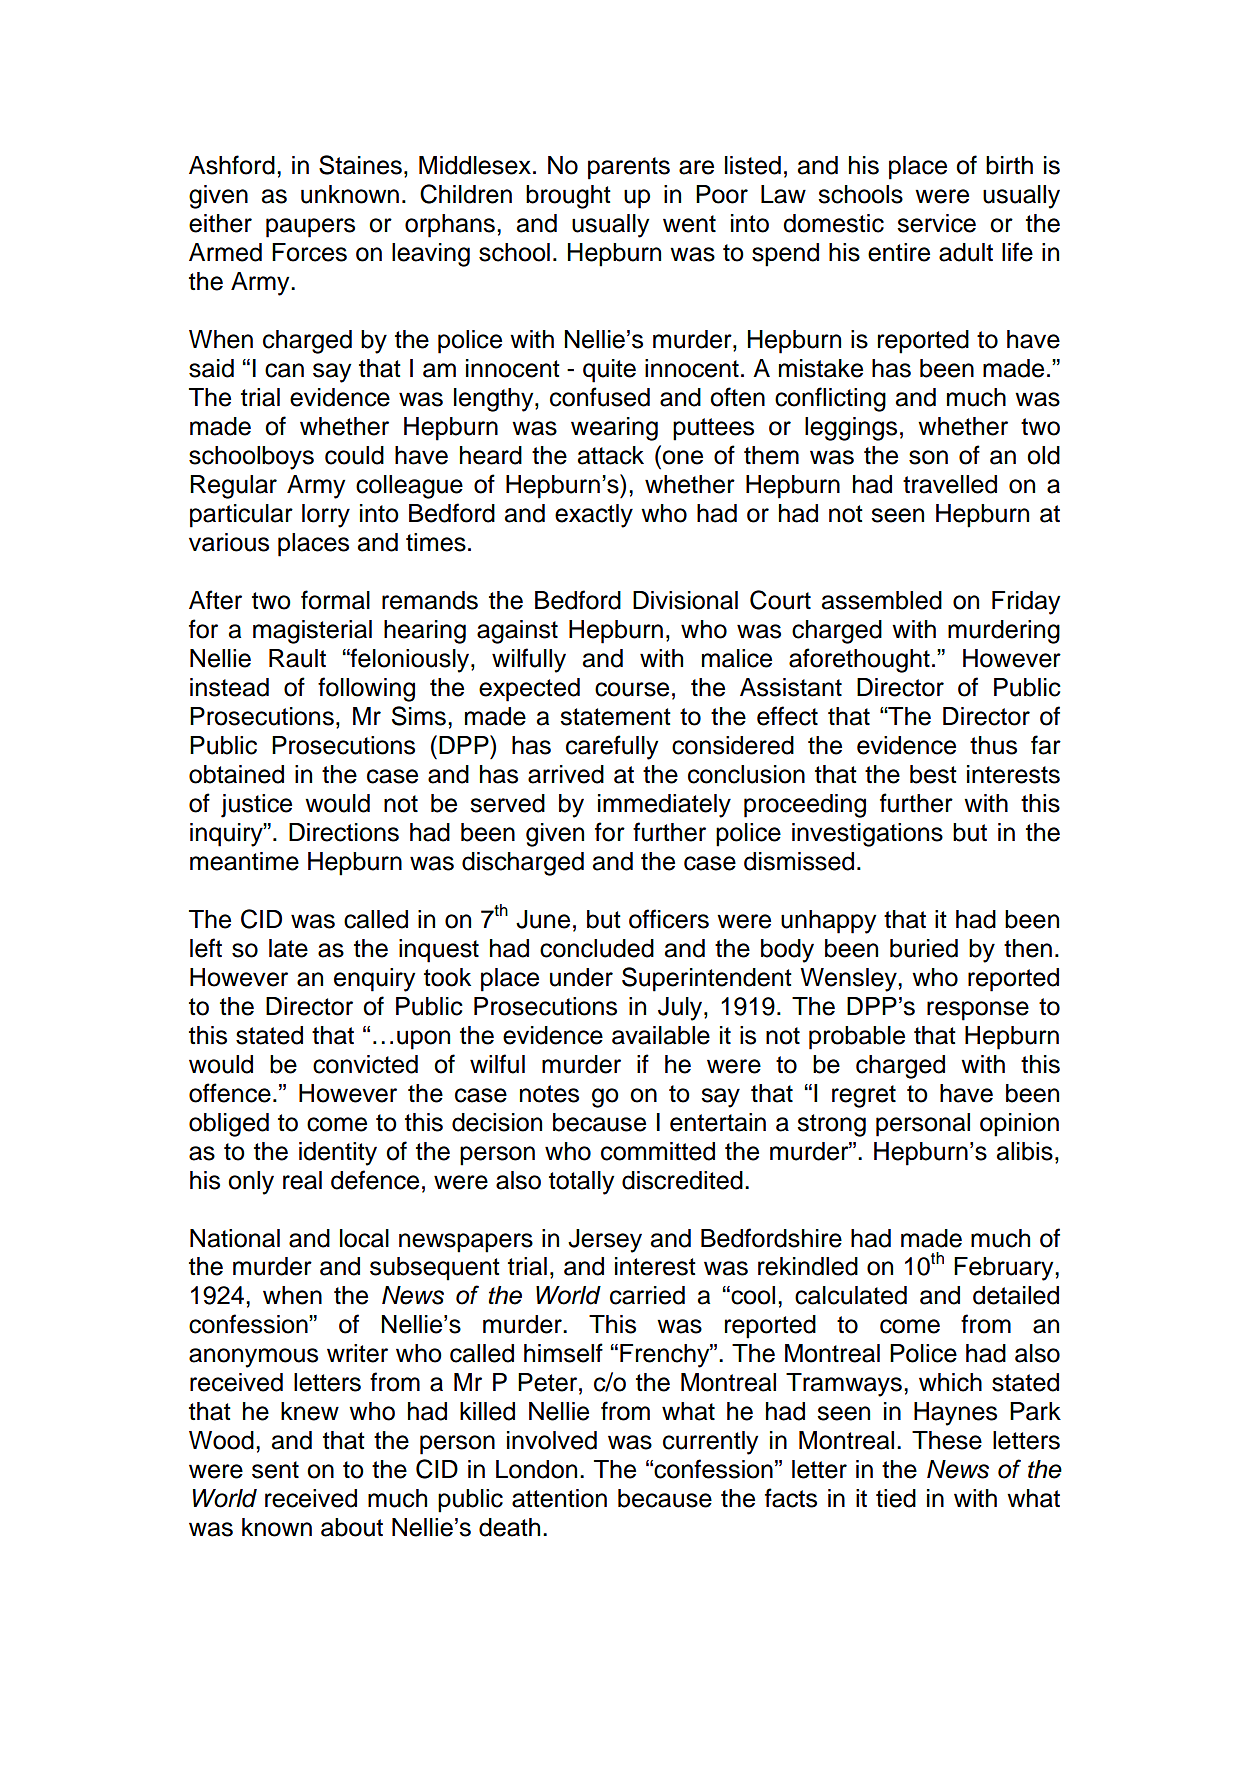 Image resolution: width=1249 pixels, height=1768 pixels. What do you see at coordinates (629, 168) in the screenshot?
I see `parents` at bounding box center [629, 168].
